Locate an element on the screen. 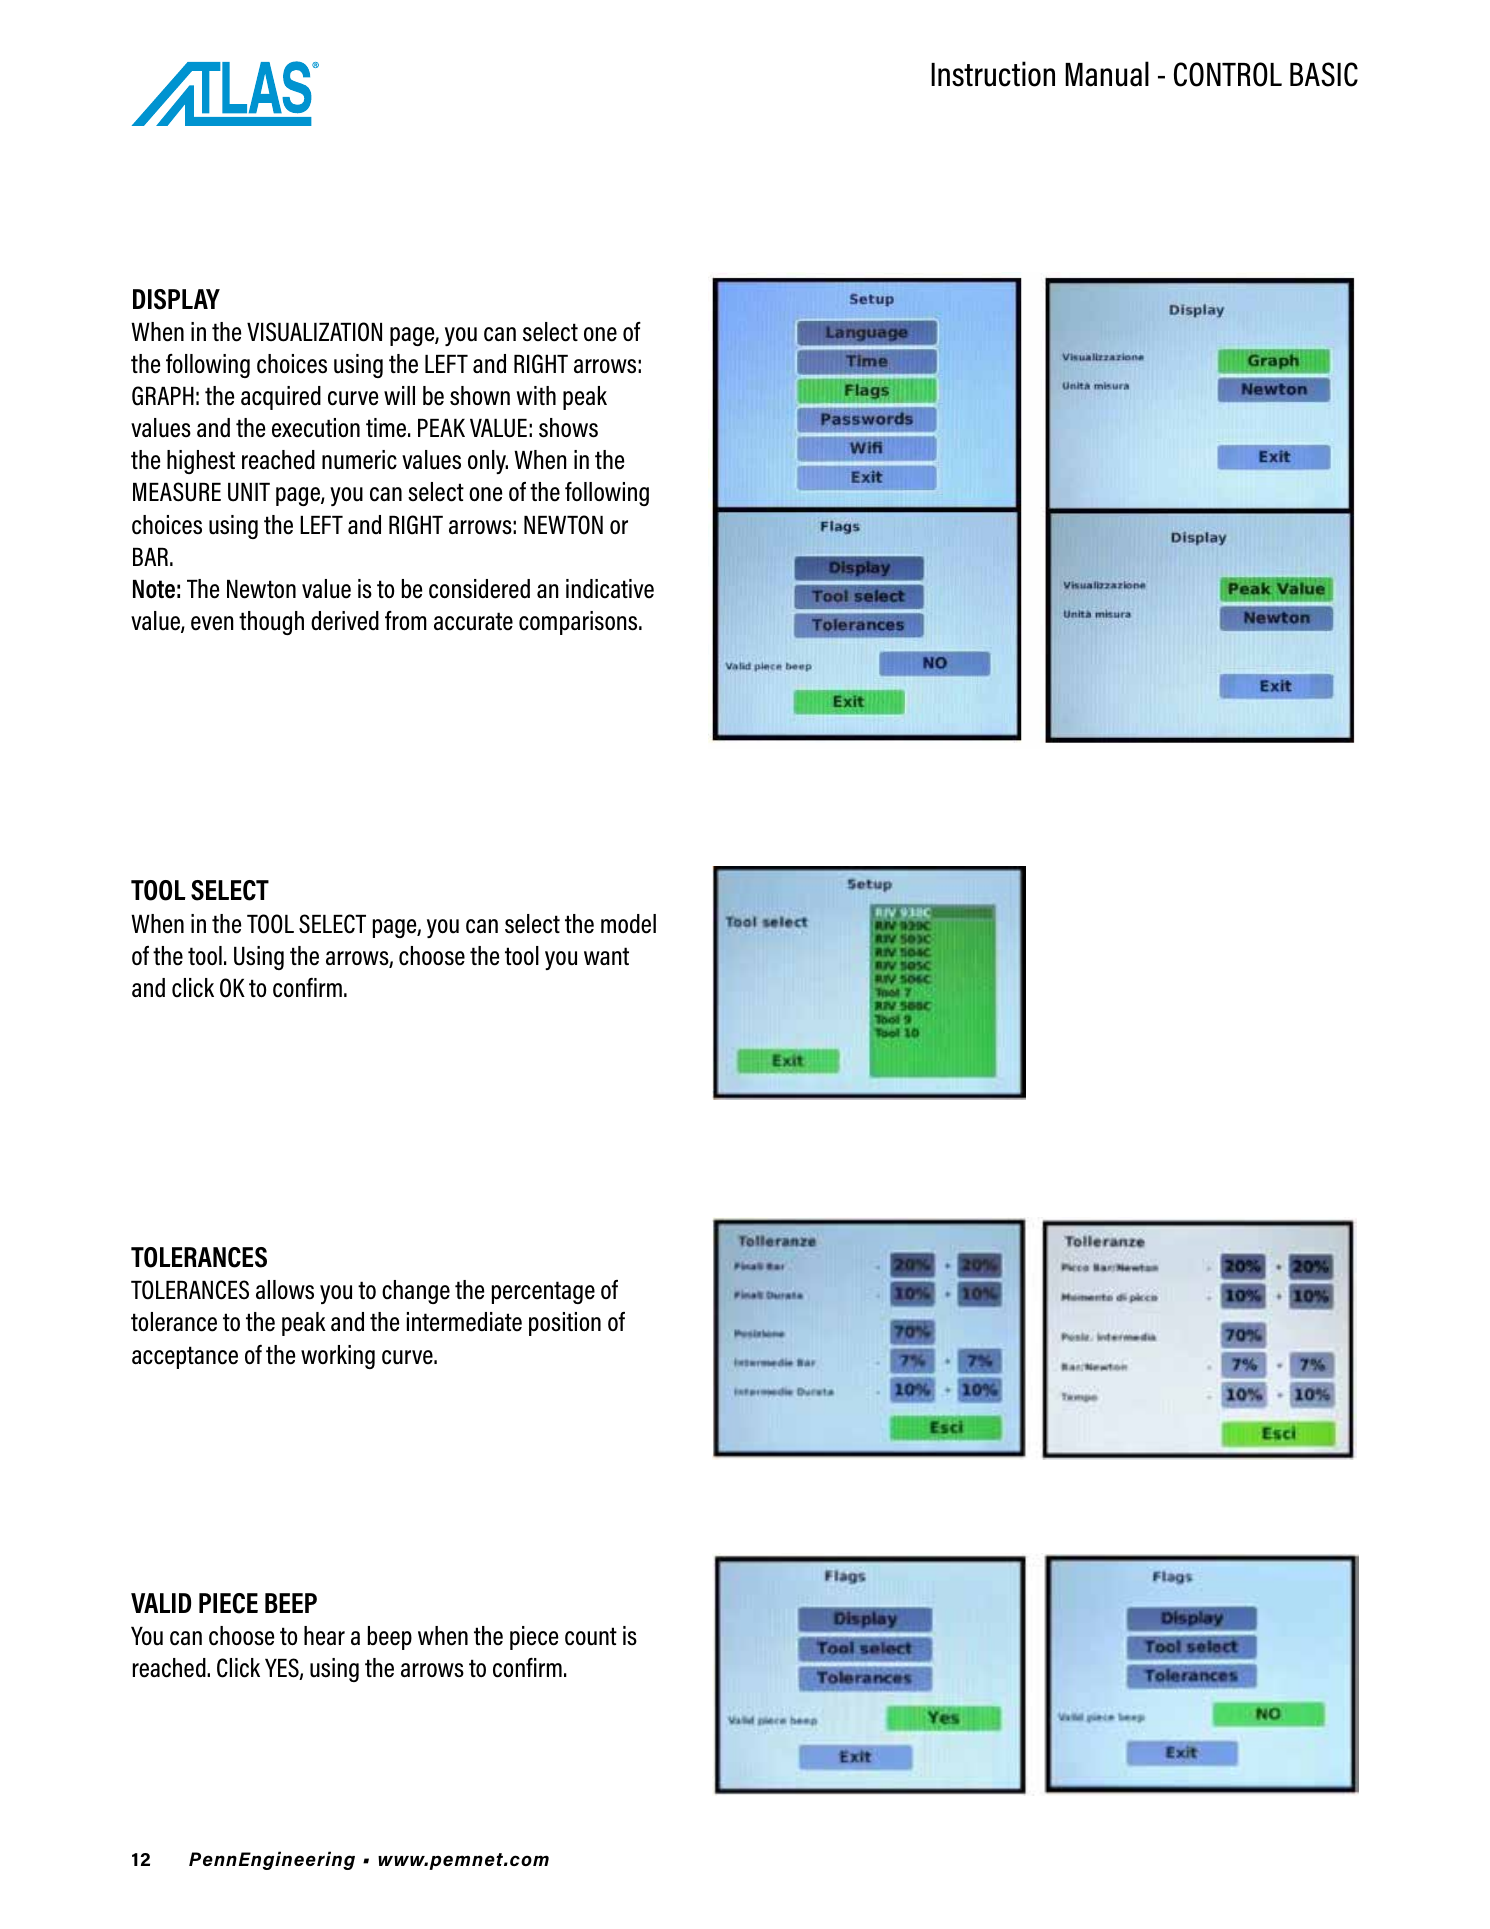  model is located at coordinates (628, 924).
